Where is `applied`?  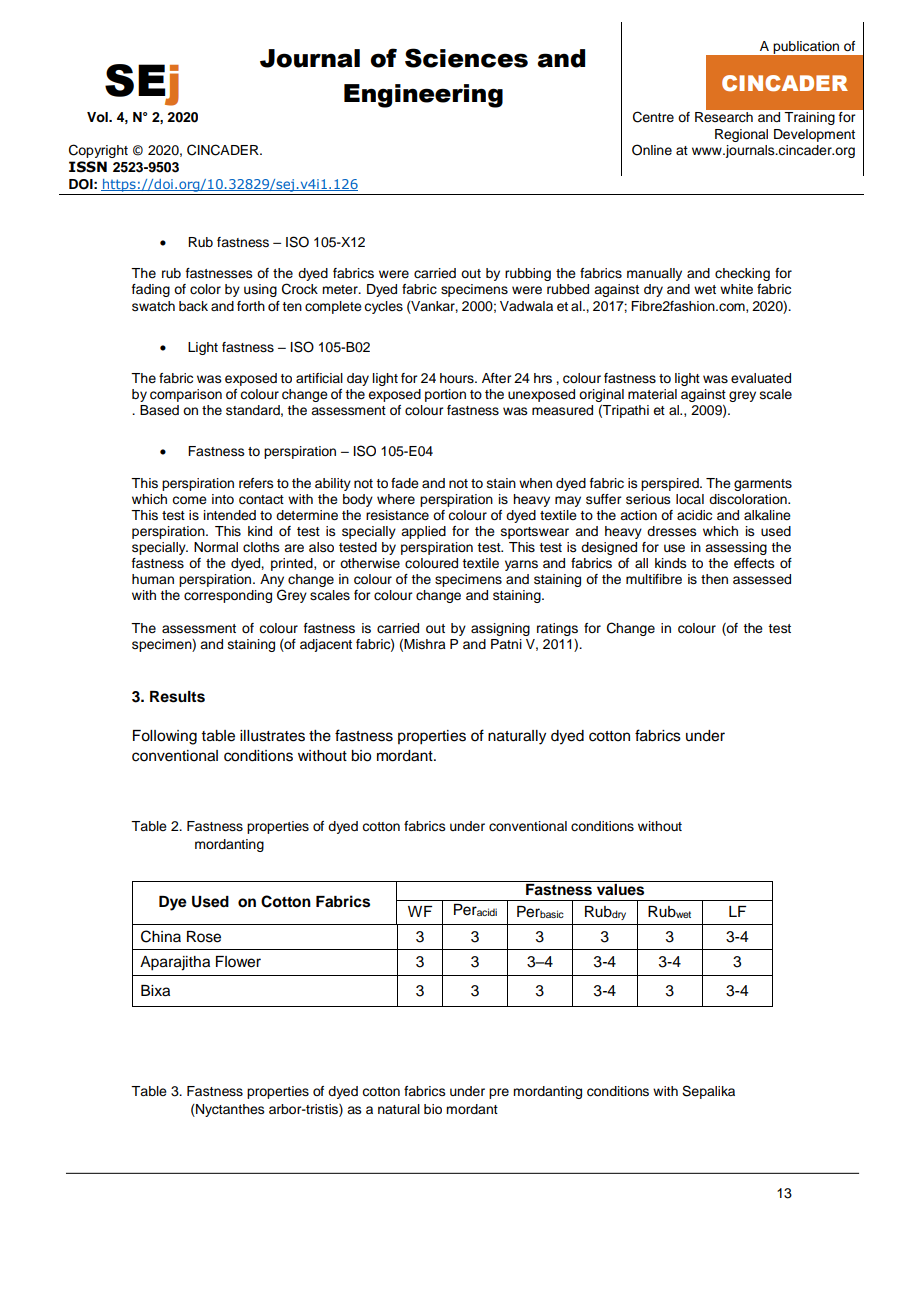
applied is located at coordinates (423, 532).
